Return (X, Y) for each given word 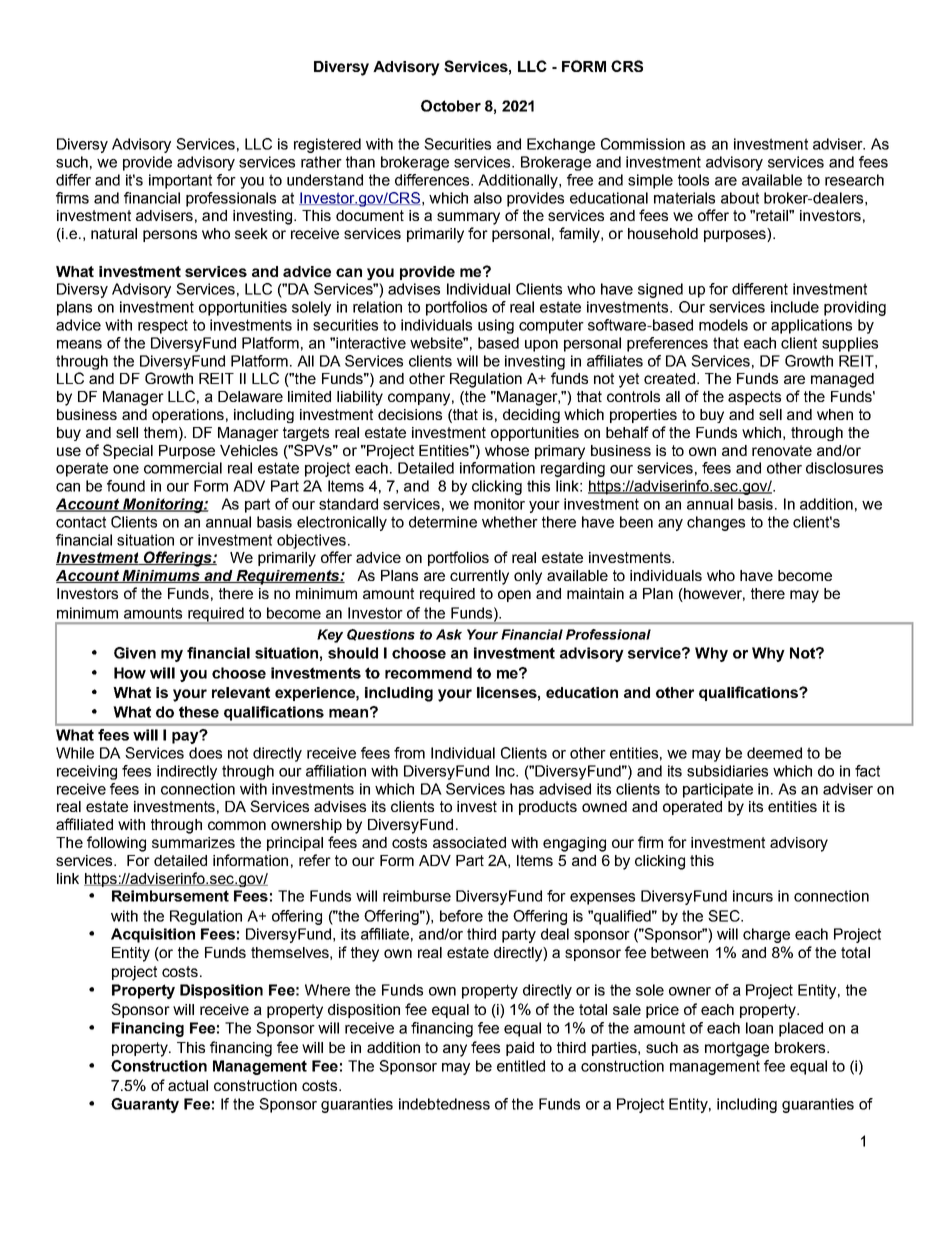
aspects (754, 398)
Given (135, 653)
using (496, 326)
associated (469, 842)
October (451, 106)
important (180, 181)
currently (479, 577)
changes (716, 523)
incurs (753, 896)
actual (188, 1085)
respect (163, 326)
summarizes (193, 842)
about (740, 198)
